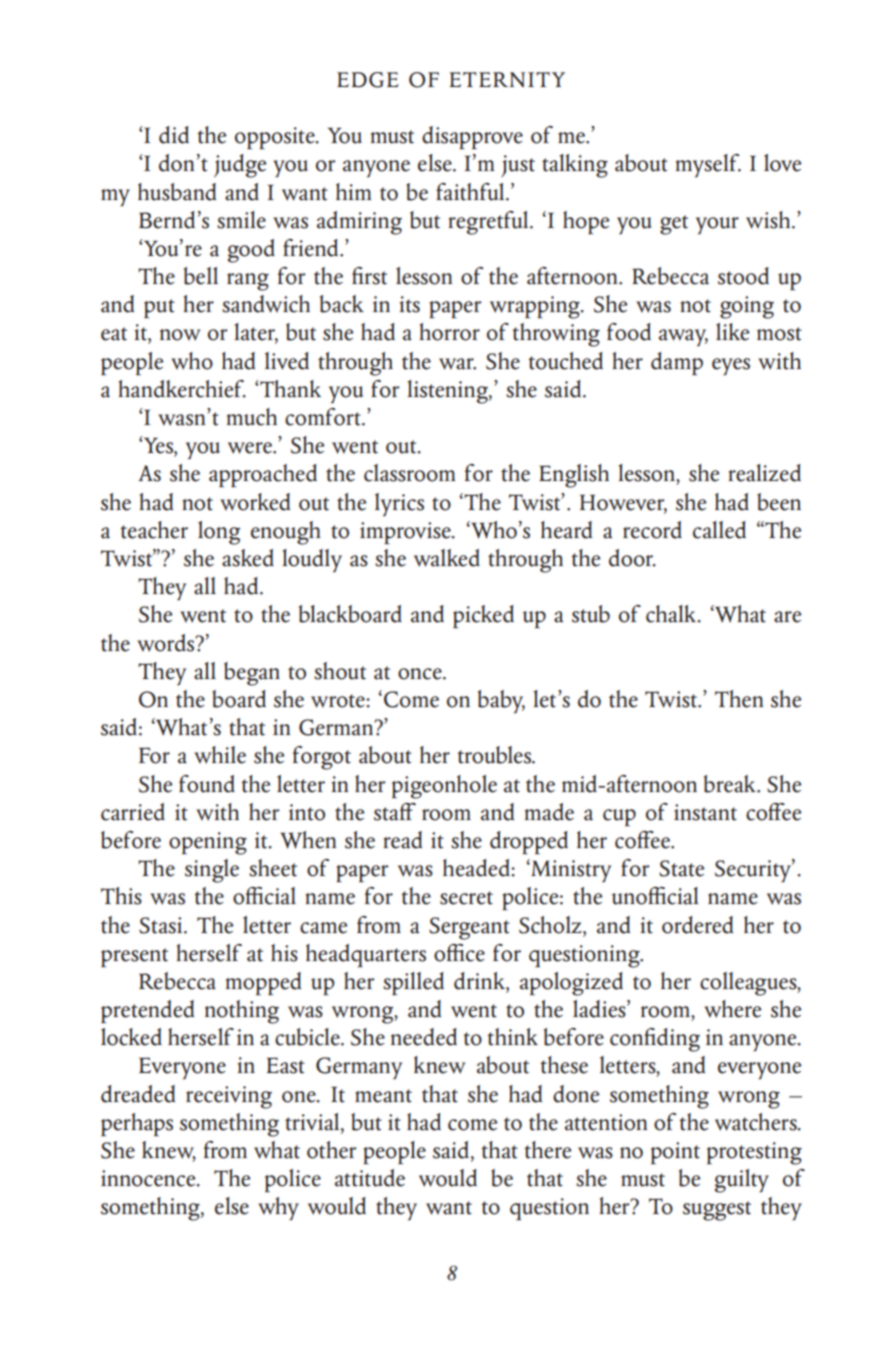 The image size is (896, 1371). I want to click on handkerchief, so click(182, 389).
